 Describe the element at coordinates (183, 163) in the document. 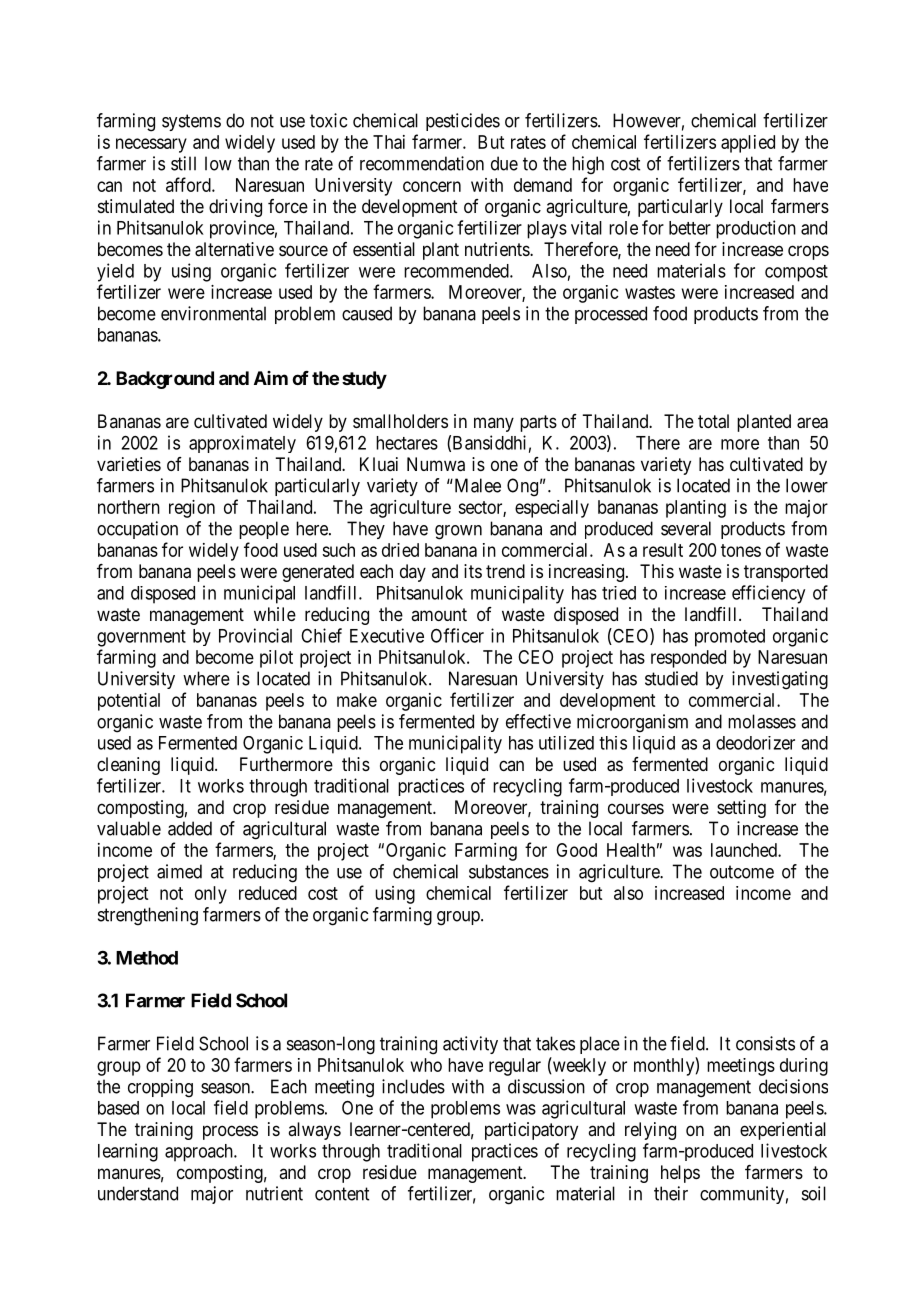

I see `still` at that location.
